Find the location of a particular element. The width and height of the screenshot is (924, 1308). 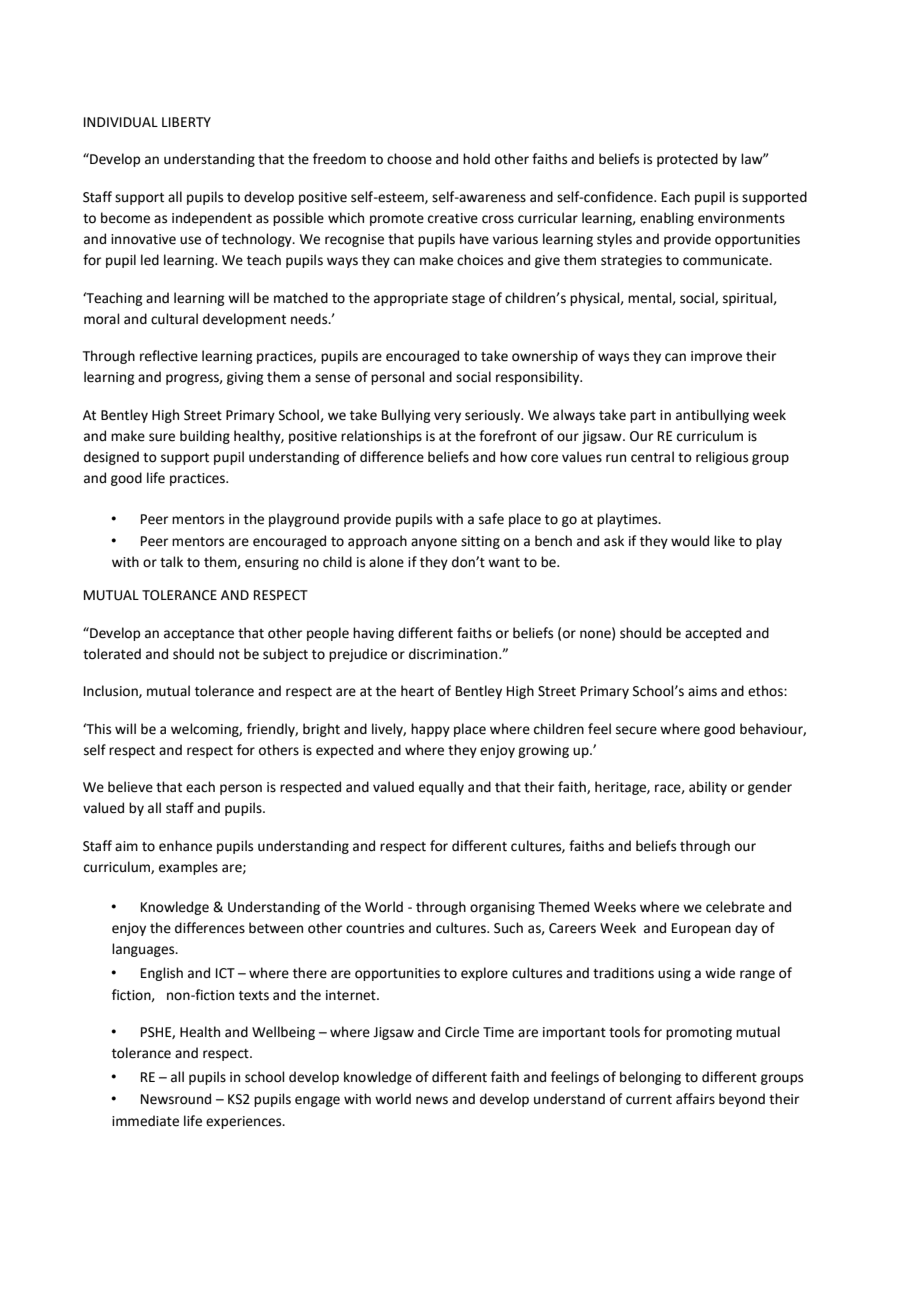

Circle is located at coordinates (462, 1032).
